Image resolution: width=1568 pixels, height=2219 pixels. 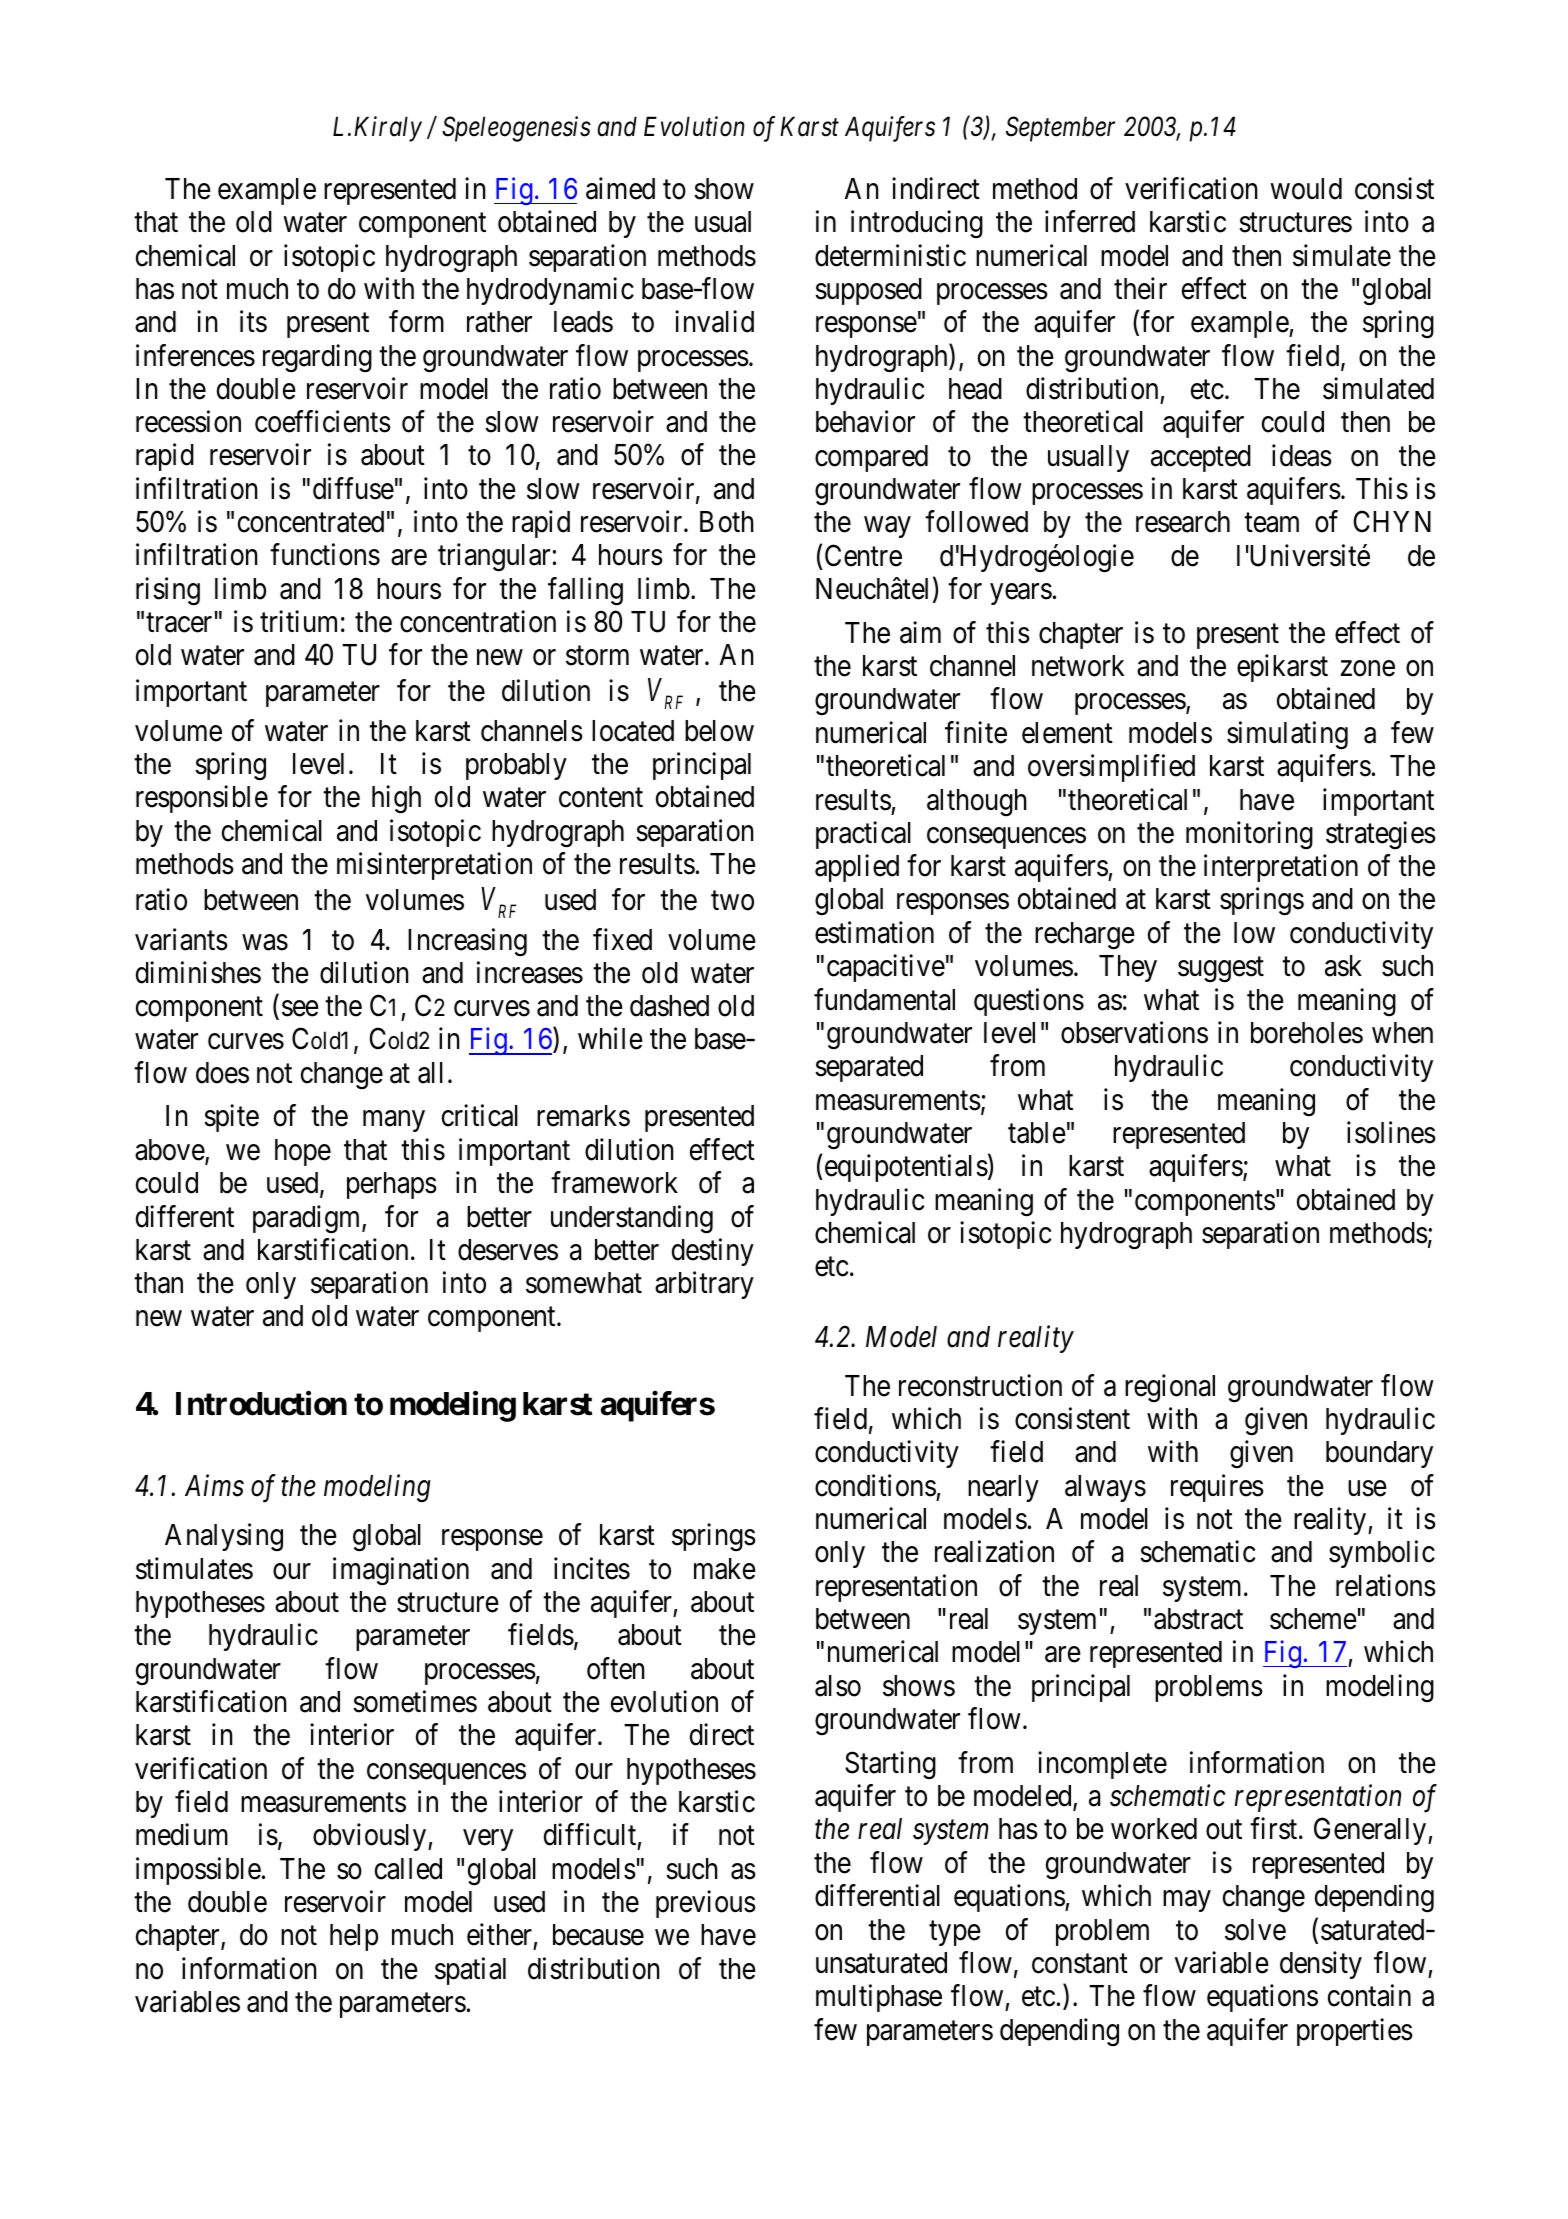 I want to click on regarding, so click(x=317, y=358).
